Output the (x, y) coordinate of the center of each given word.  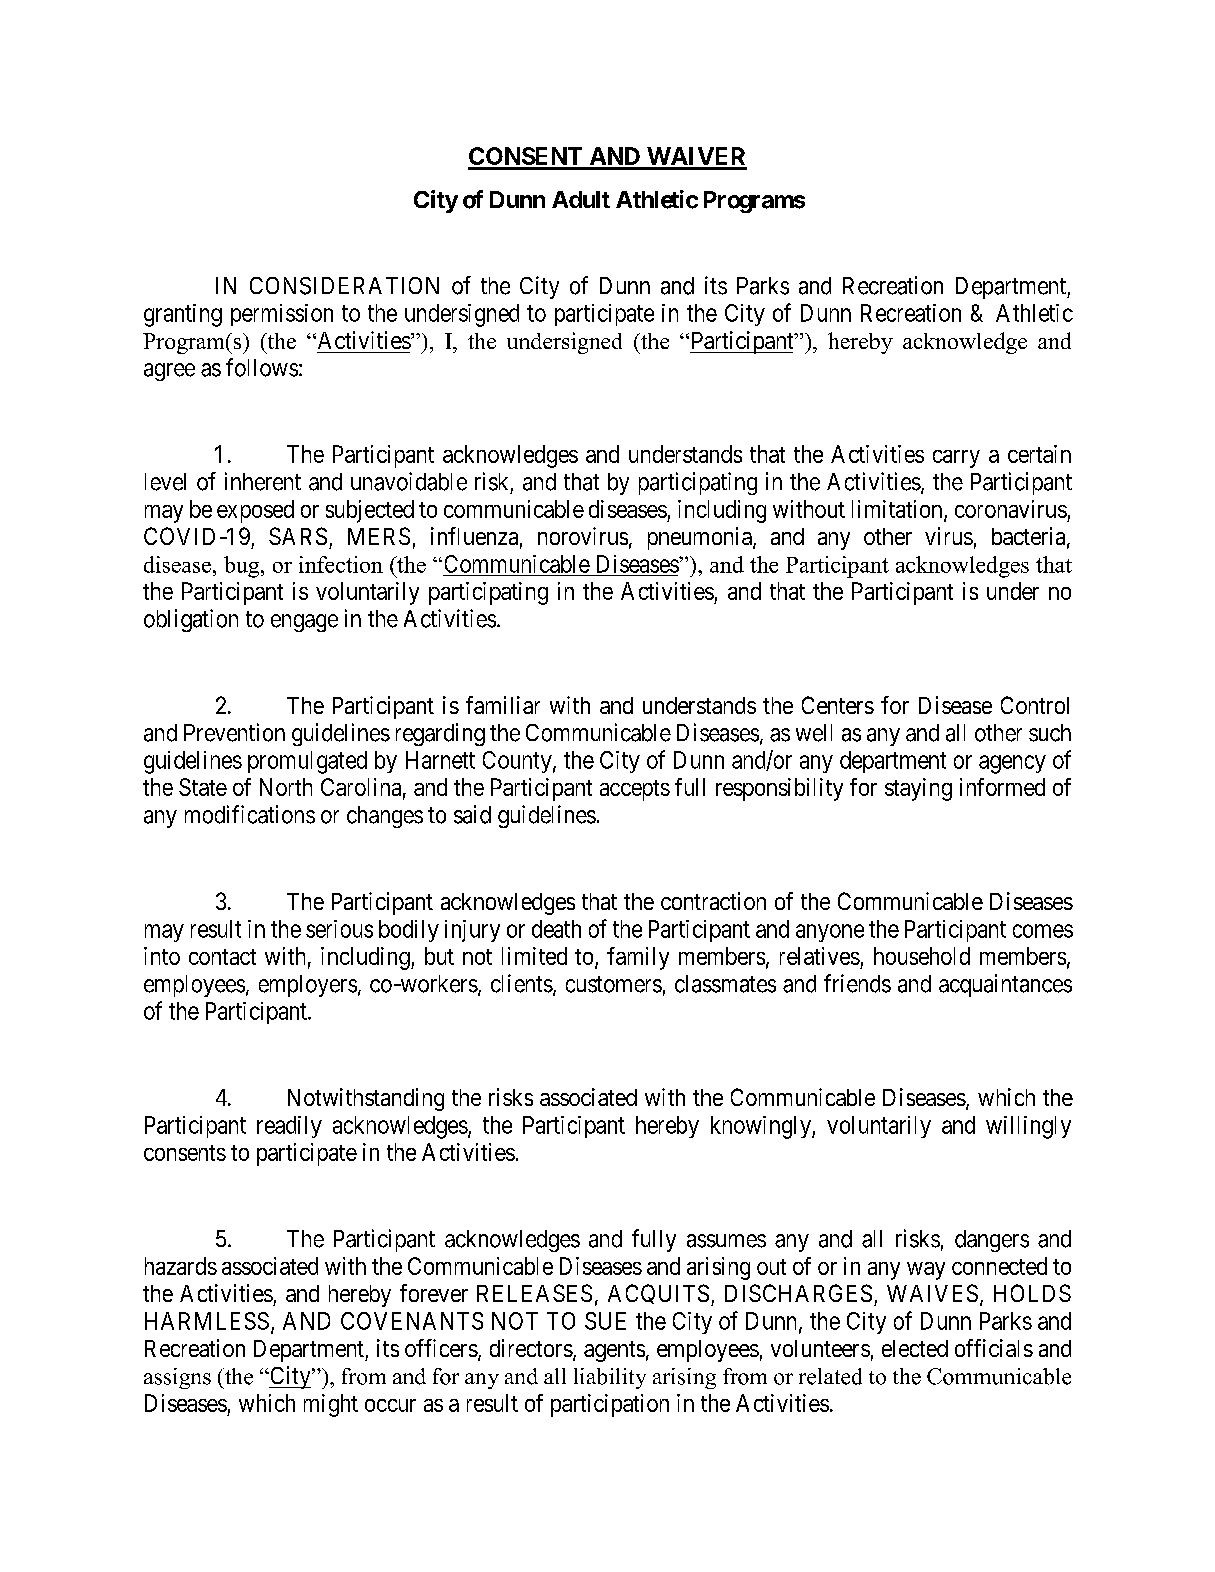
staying (918, 789)
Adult (581, 199)
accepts (635, 790)
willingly (1028, 1127)
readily (289, 1127)
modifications (250, 814)
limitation (898, 510)
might (331, 1405)
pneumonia (701, 538)
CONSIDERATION (344, 286)
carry (956, 459)
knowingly (762, 1127)
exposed (255, 511)
